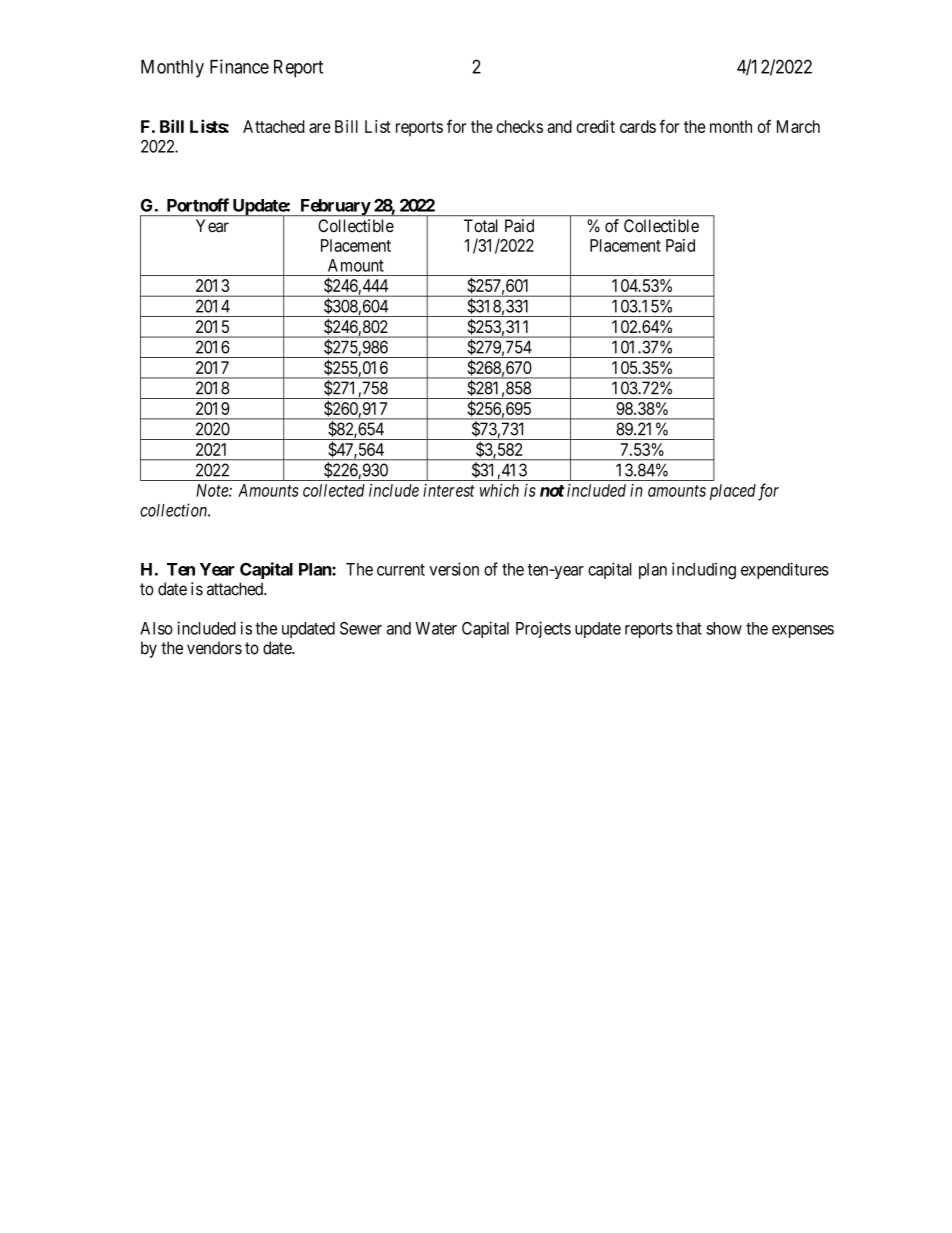  Describe the element at coordinates (499, 490) in the document. I see `which` at that location.
